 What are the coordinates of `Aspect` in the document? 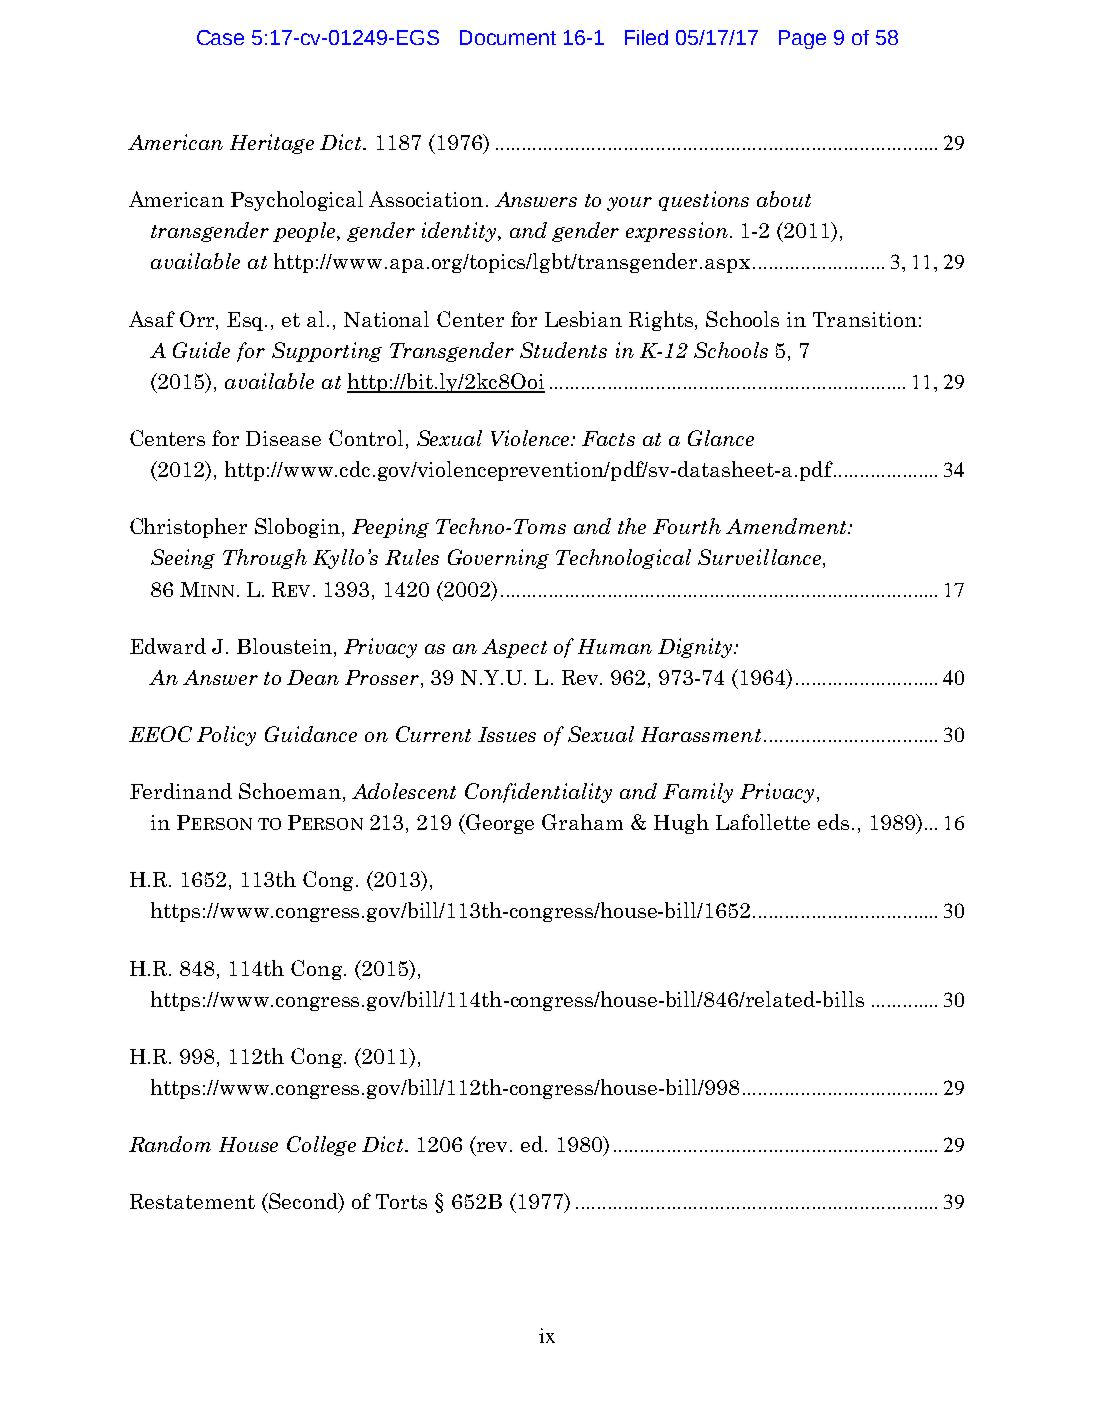 It's located at (514, 648).
